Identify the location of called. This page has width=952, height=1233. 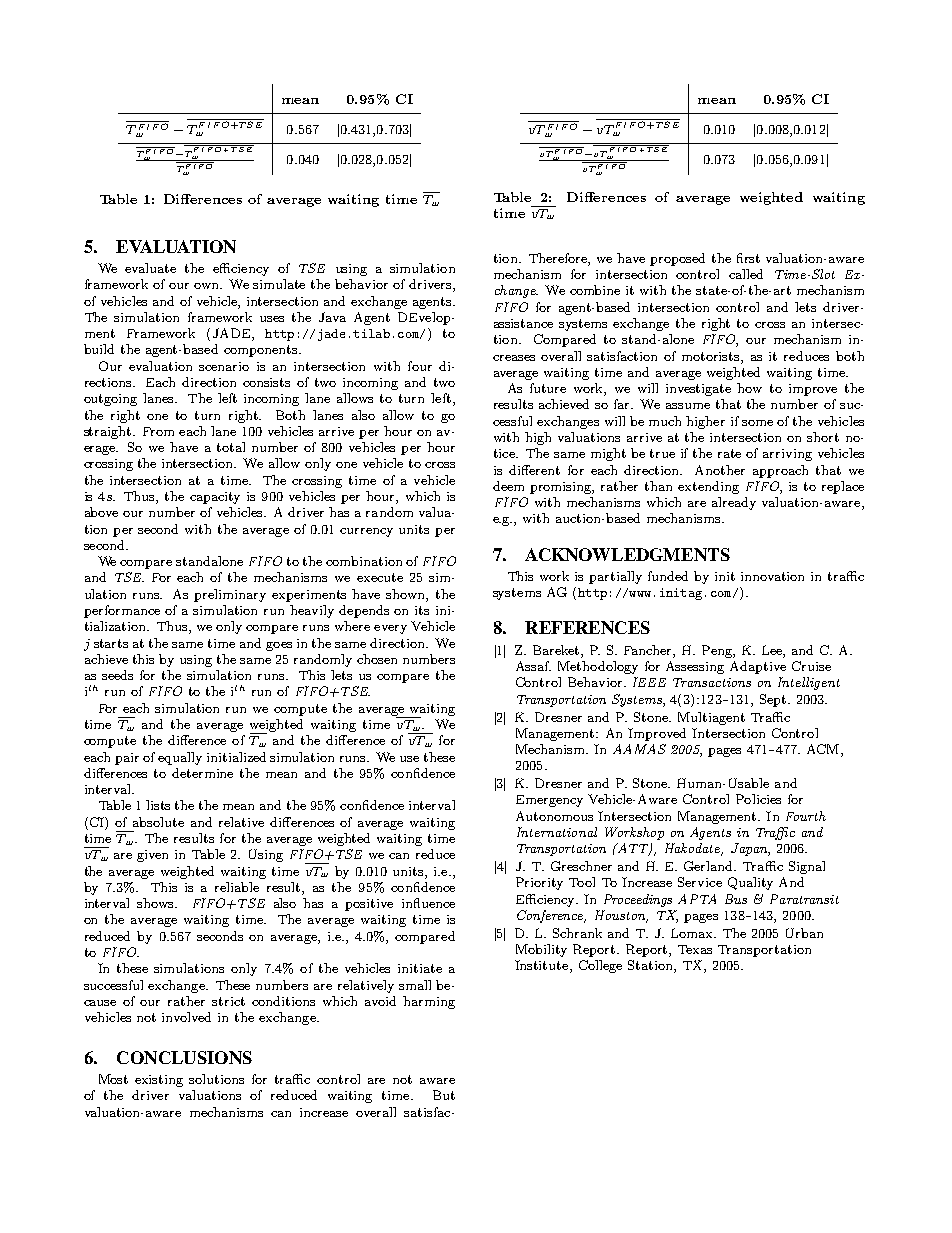
(746, 274).
